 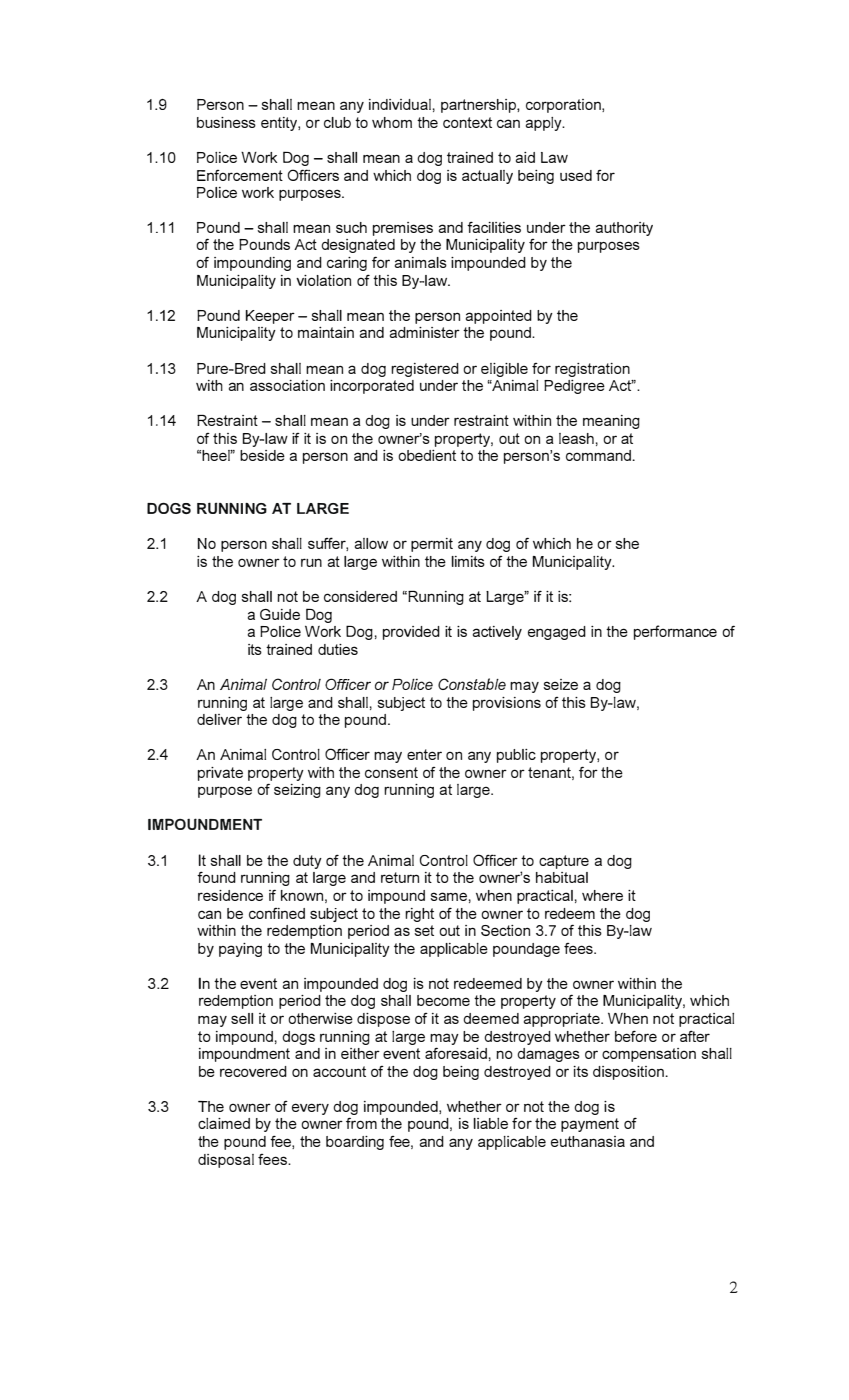 I want to click on liable, so click(x=490, y=1123).
